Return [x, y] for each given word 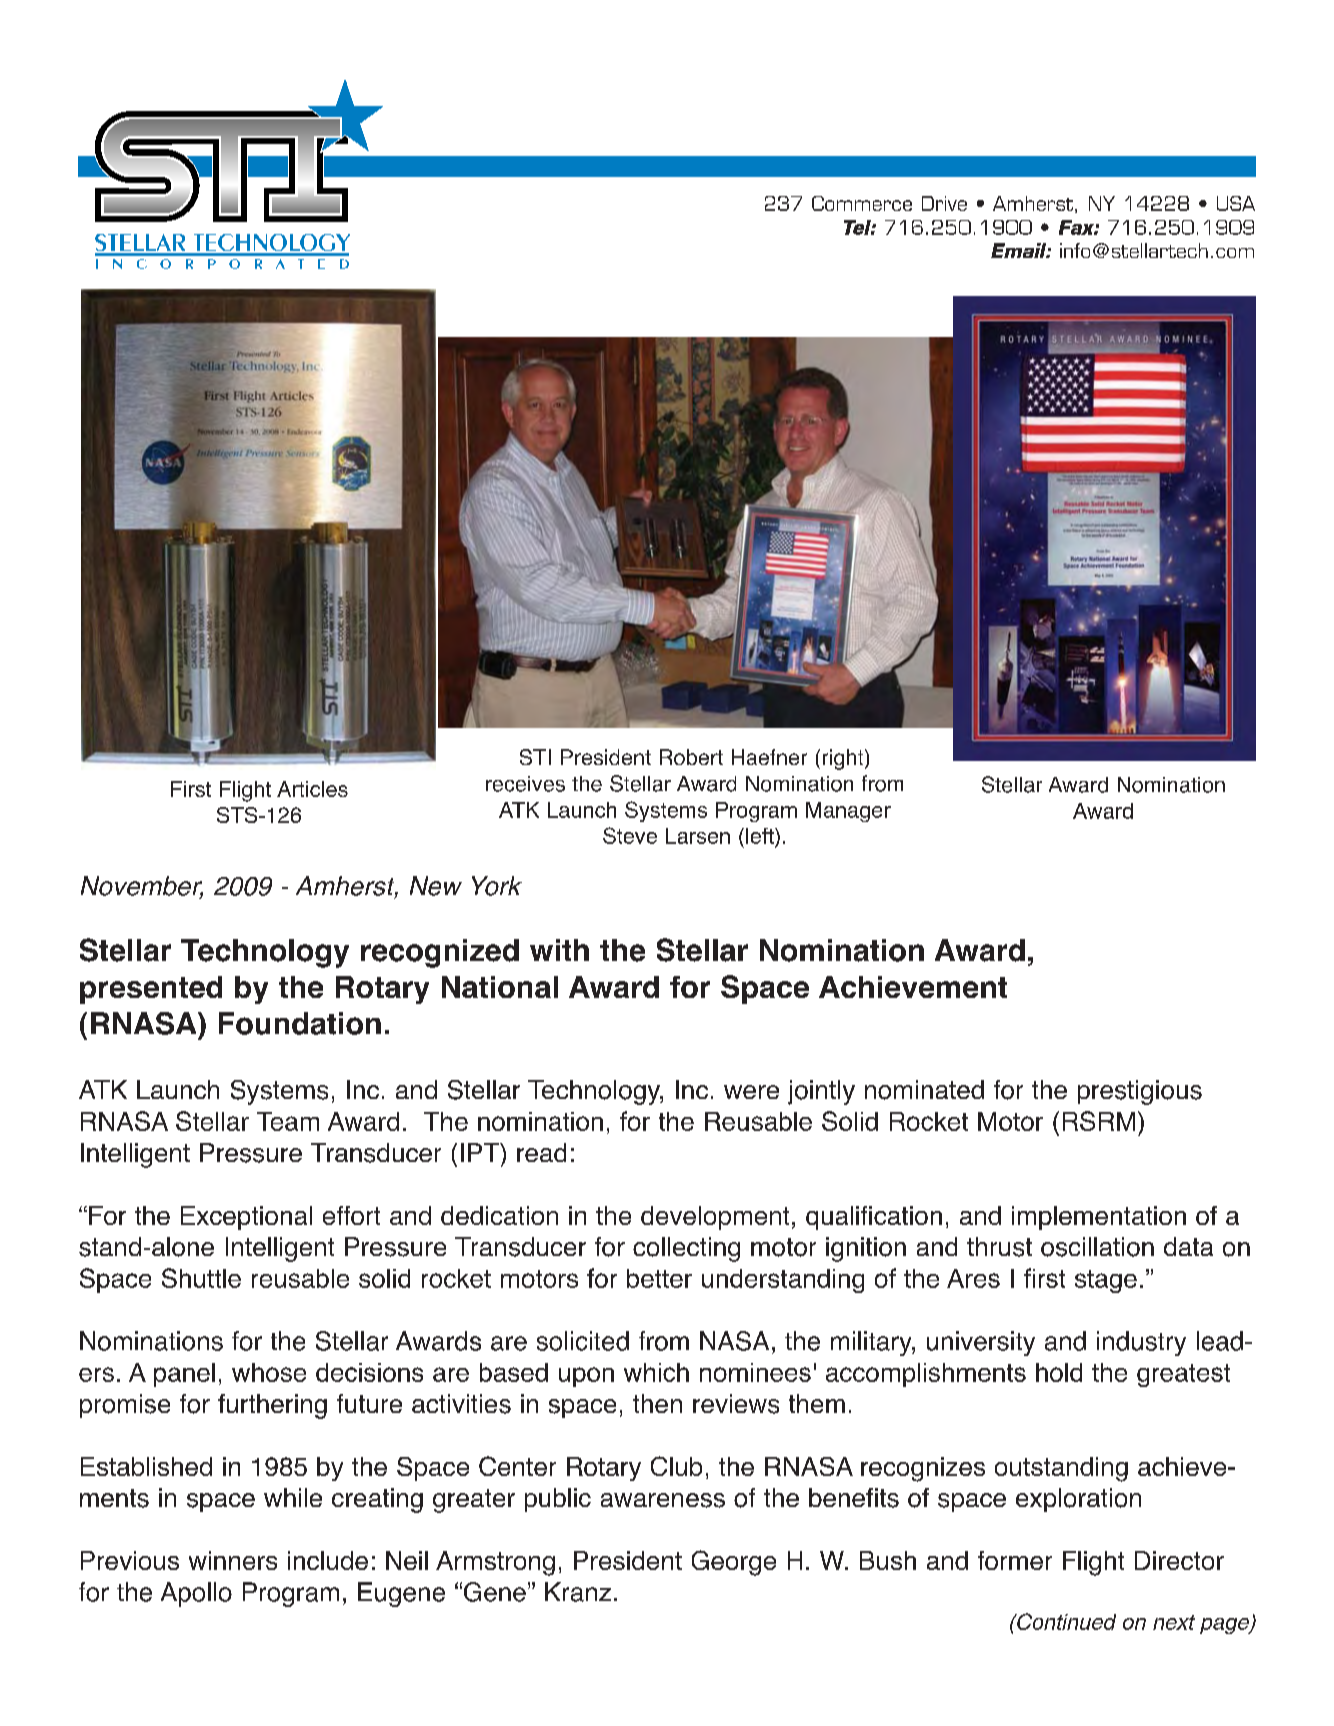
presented [151, 990]
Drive [944, 203]
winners [233, 1560]
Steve [630, 835]
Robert [691, 757]
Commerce [862, 203]
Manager [848, 812]
